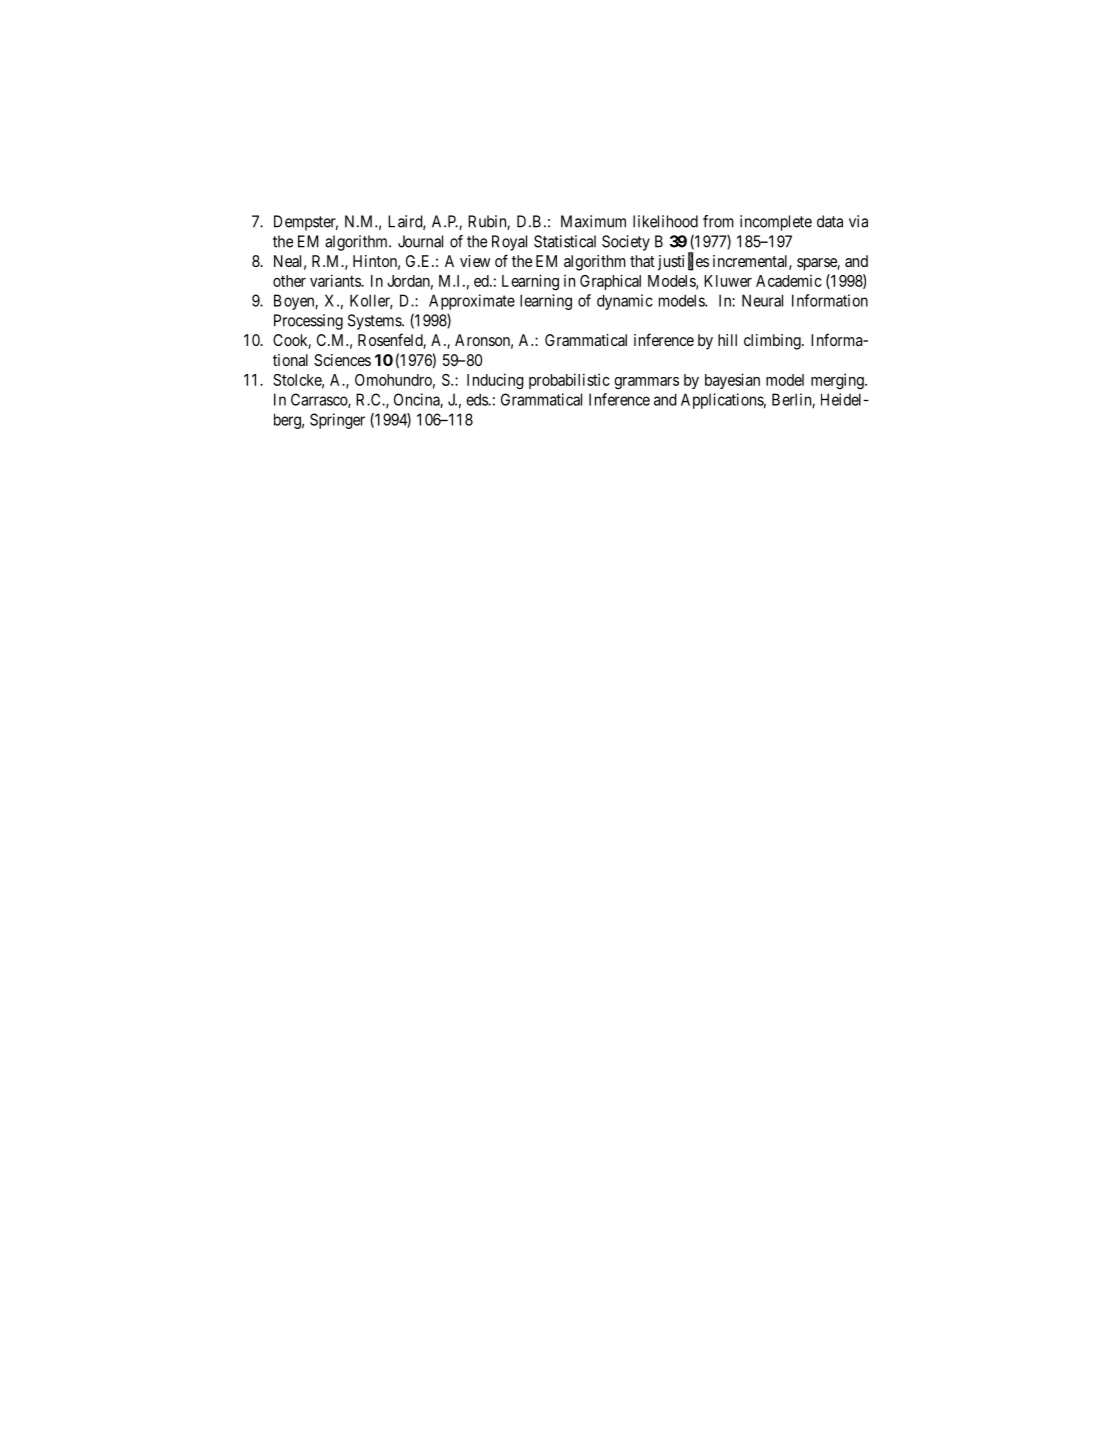  What do you see at coordinates (762, 300) in the screenshot?
I see `Neural` at bounding box center [762, 300].
